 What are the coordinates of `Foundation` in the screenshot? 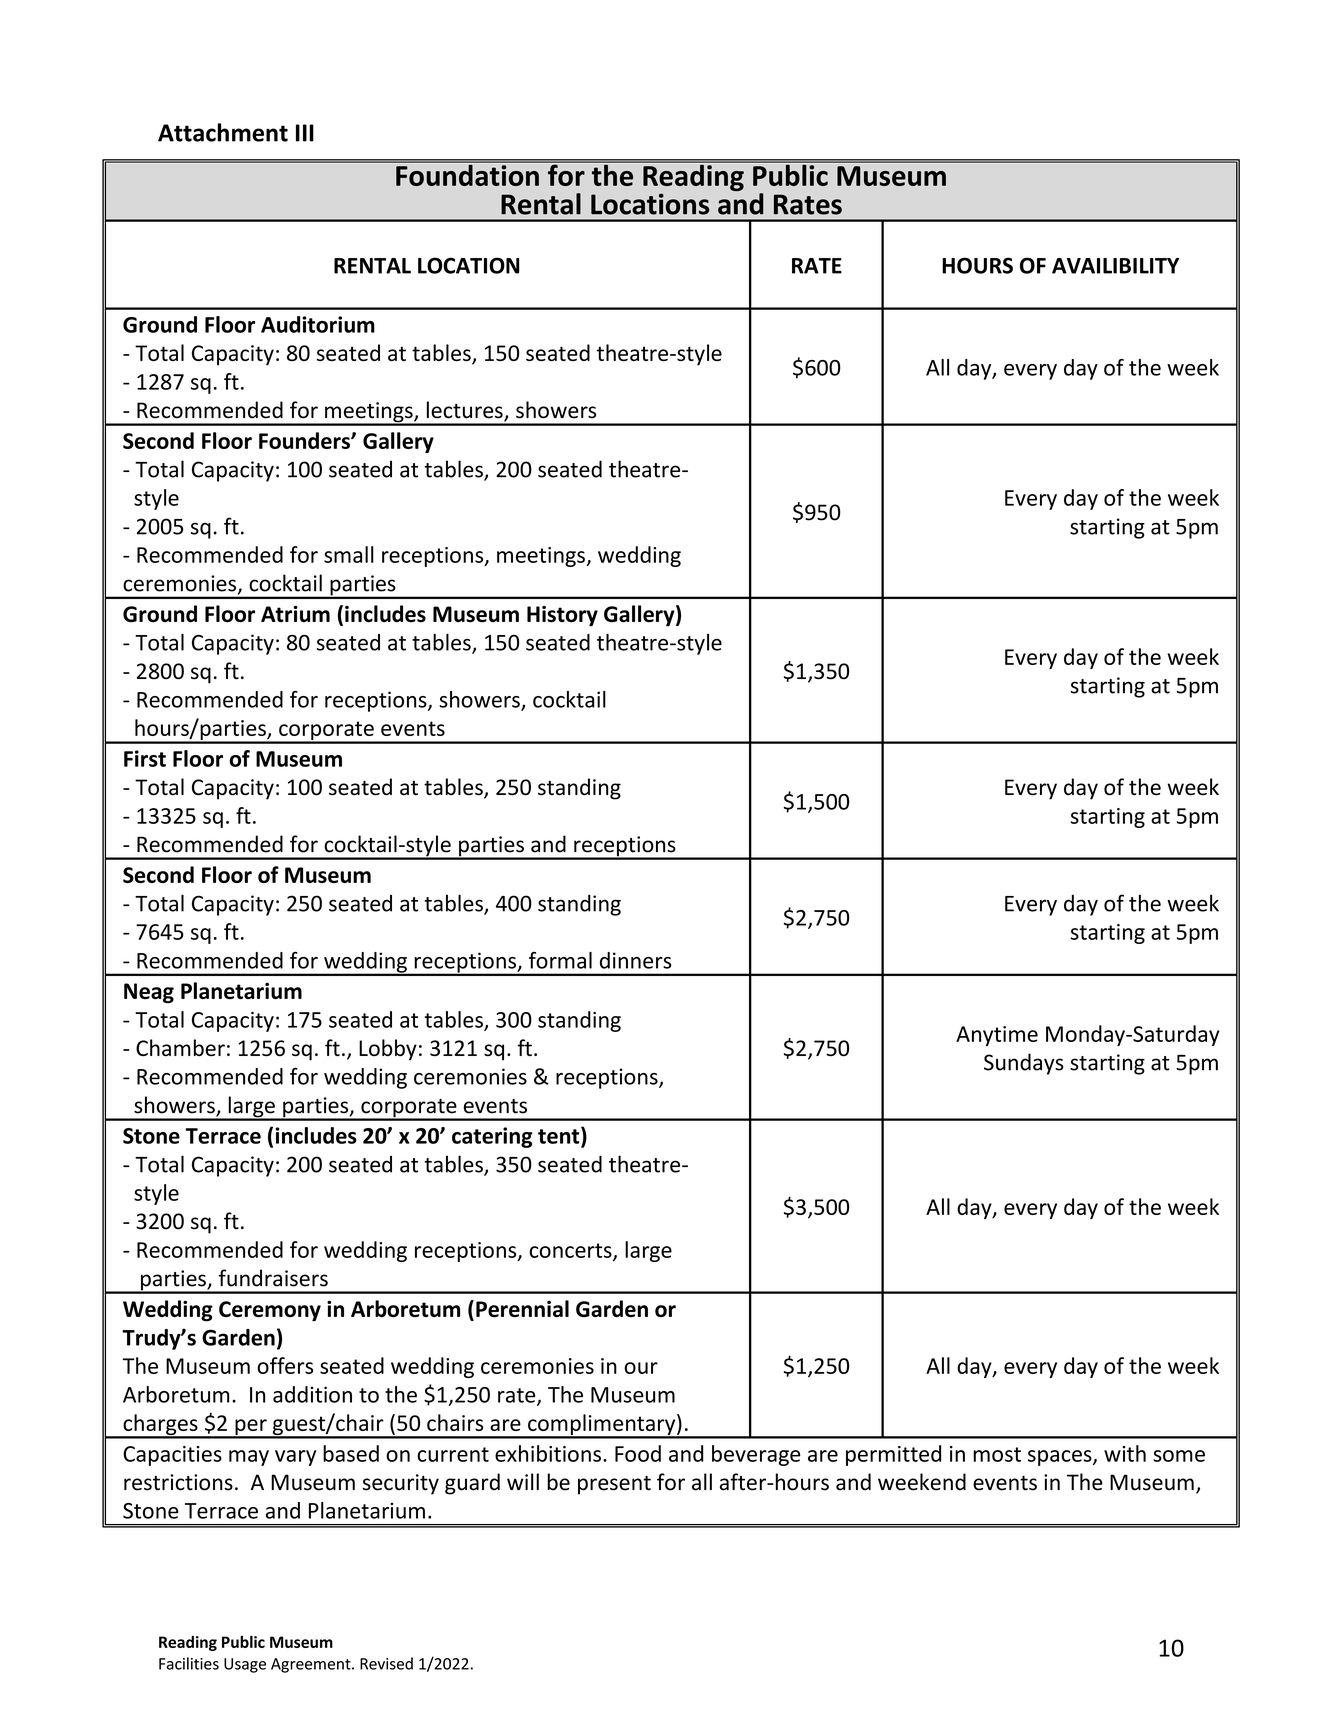 It's located at (467, 174).
